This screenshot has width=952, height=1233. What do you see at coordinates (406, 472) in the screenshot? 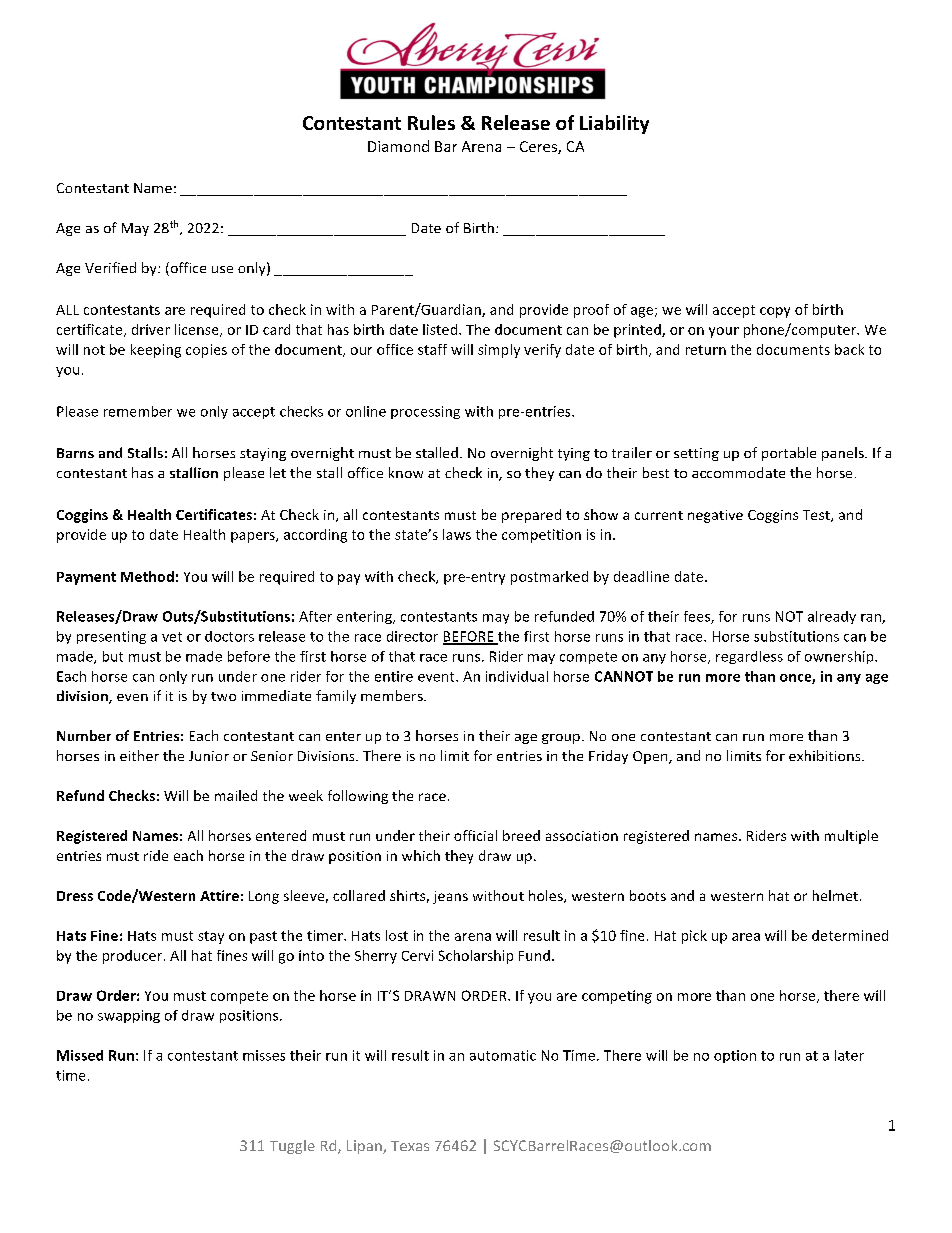
I see `know` at bounding box center [406, 472].
